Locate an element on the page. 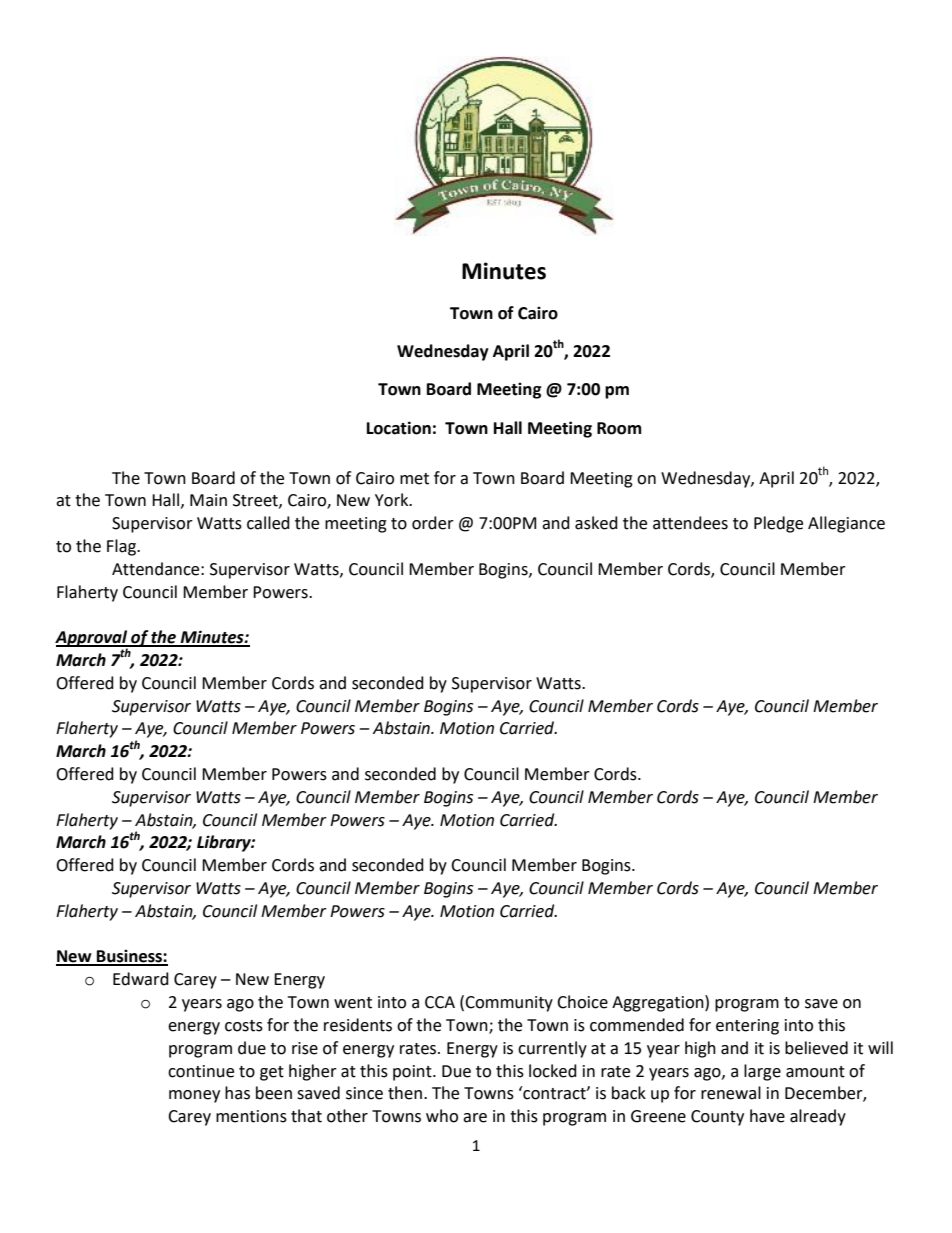 The height and width of the page is (1233, 952). costs is located at coordinates (244, 1026).
